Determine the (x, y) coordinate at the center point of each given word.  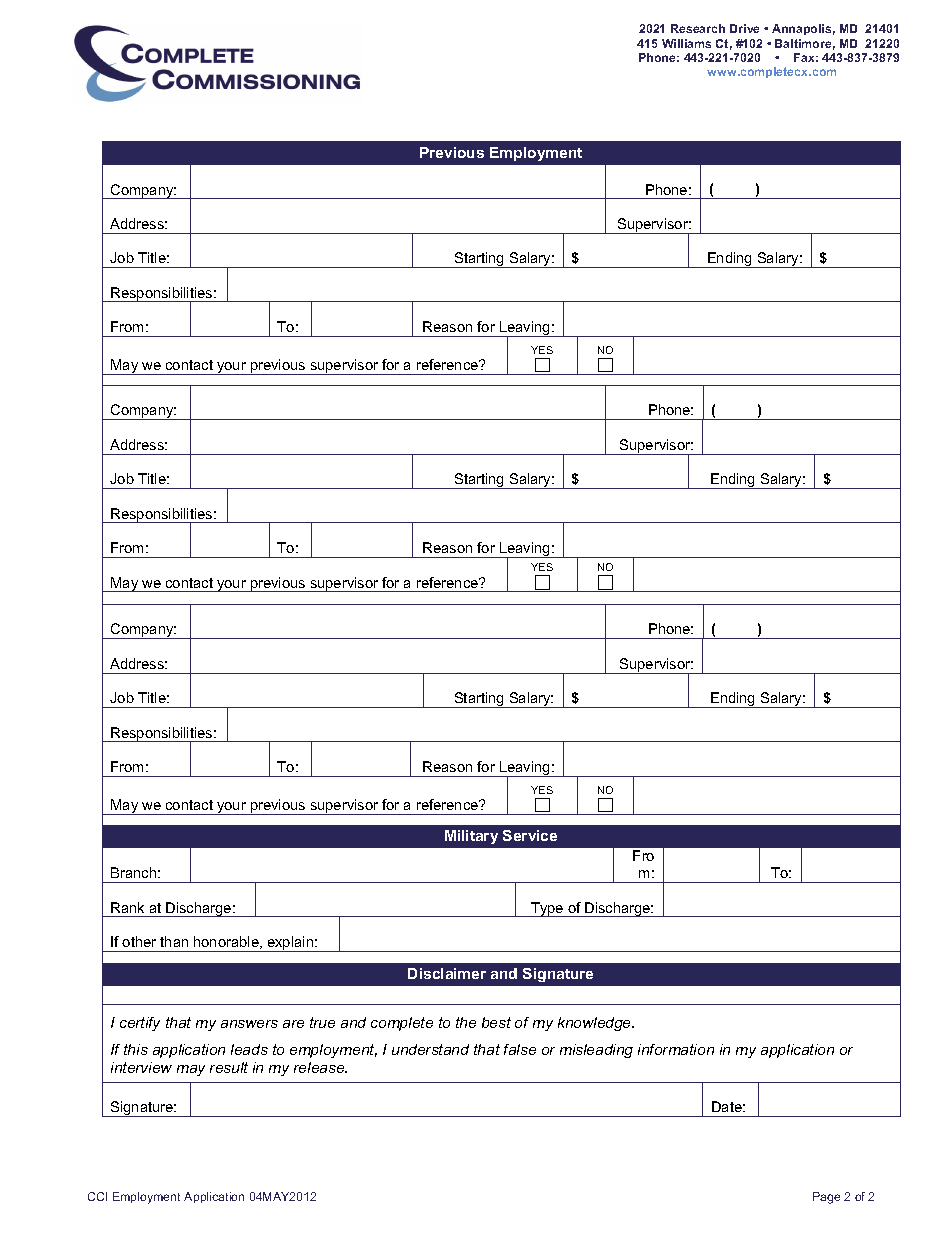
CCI (97, 1196)
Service (530, 835)
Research (698, 28)
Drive (744, 28)
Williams (686, 43)
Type (547, 909)
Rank (127, 907)
